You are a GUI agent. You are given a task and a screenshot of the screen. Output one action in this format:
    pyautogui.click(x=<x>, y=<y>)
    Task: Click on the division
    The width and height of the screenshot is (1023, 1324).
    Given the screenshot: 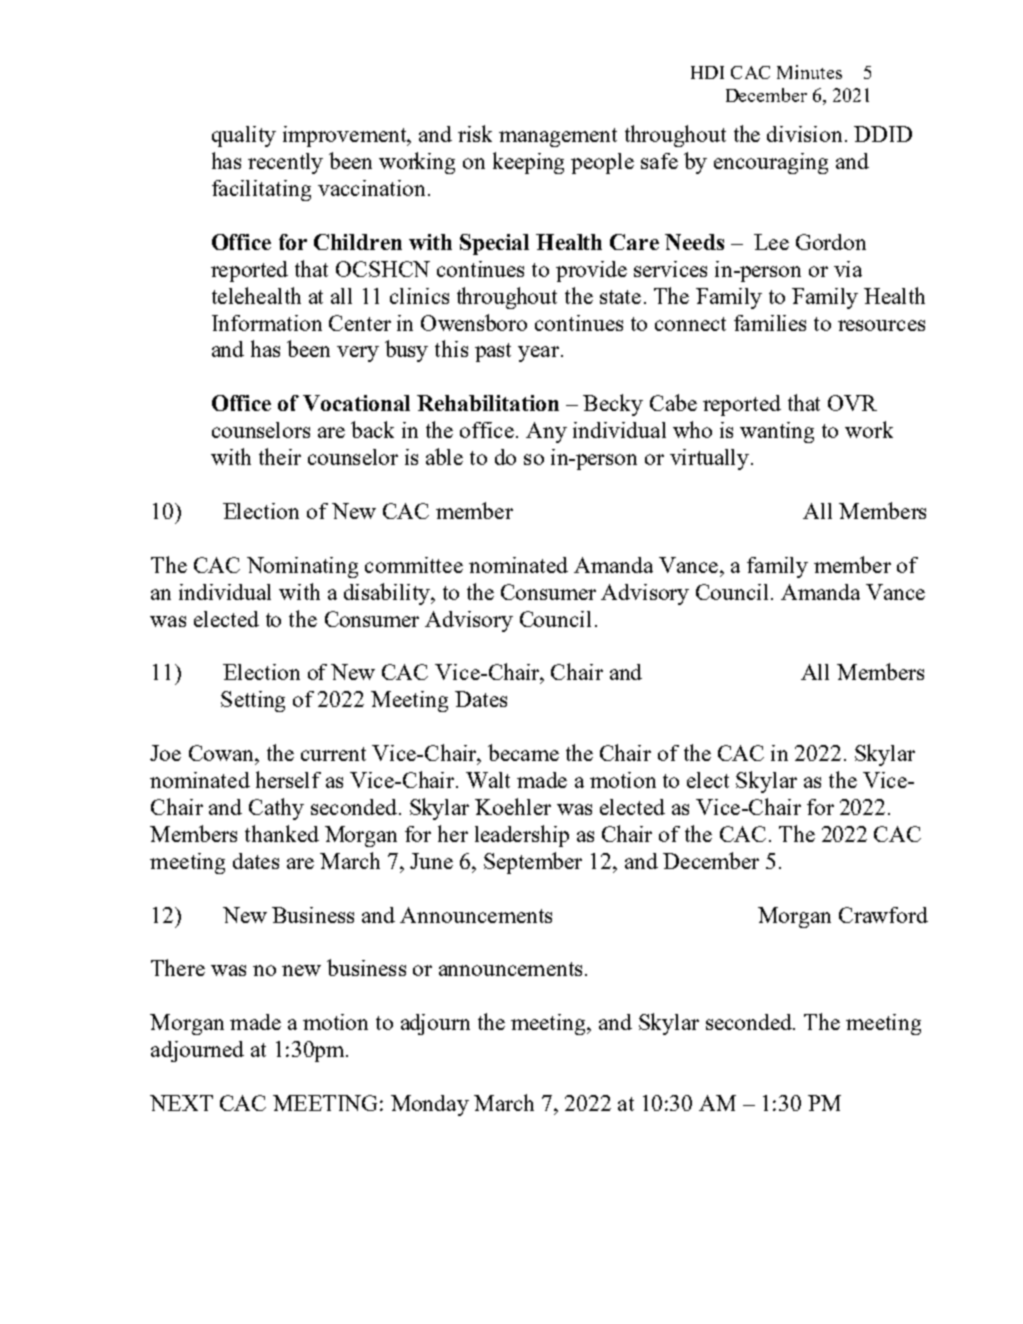 What is the action you would take?
    pyautogui.click(x=804, y=134)
